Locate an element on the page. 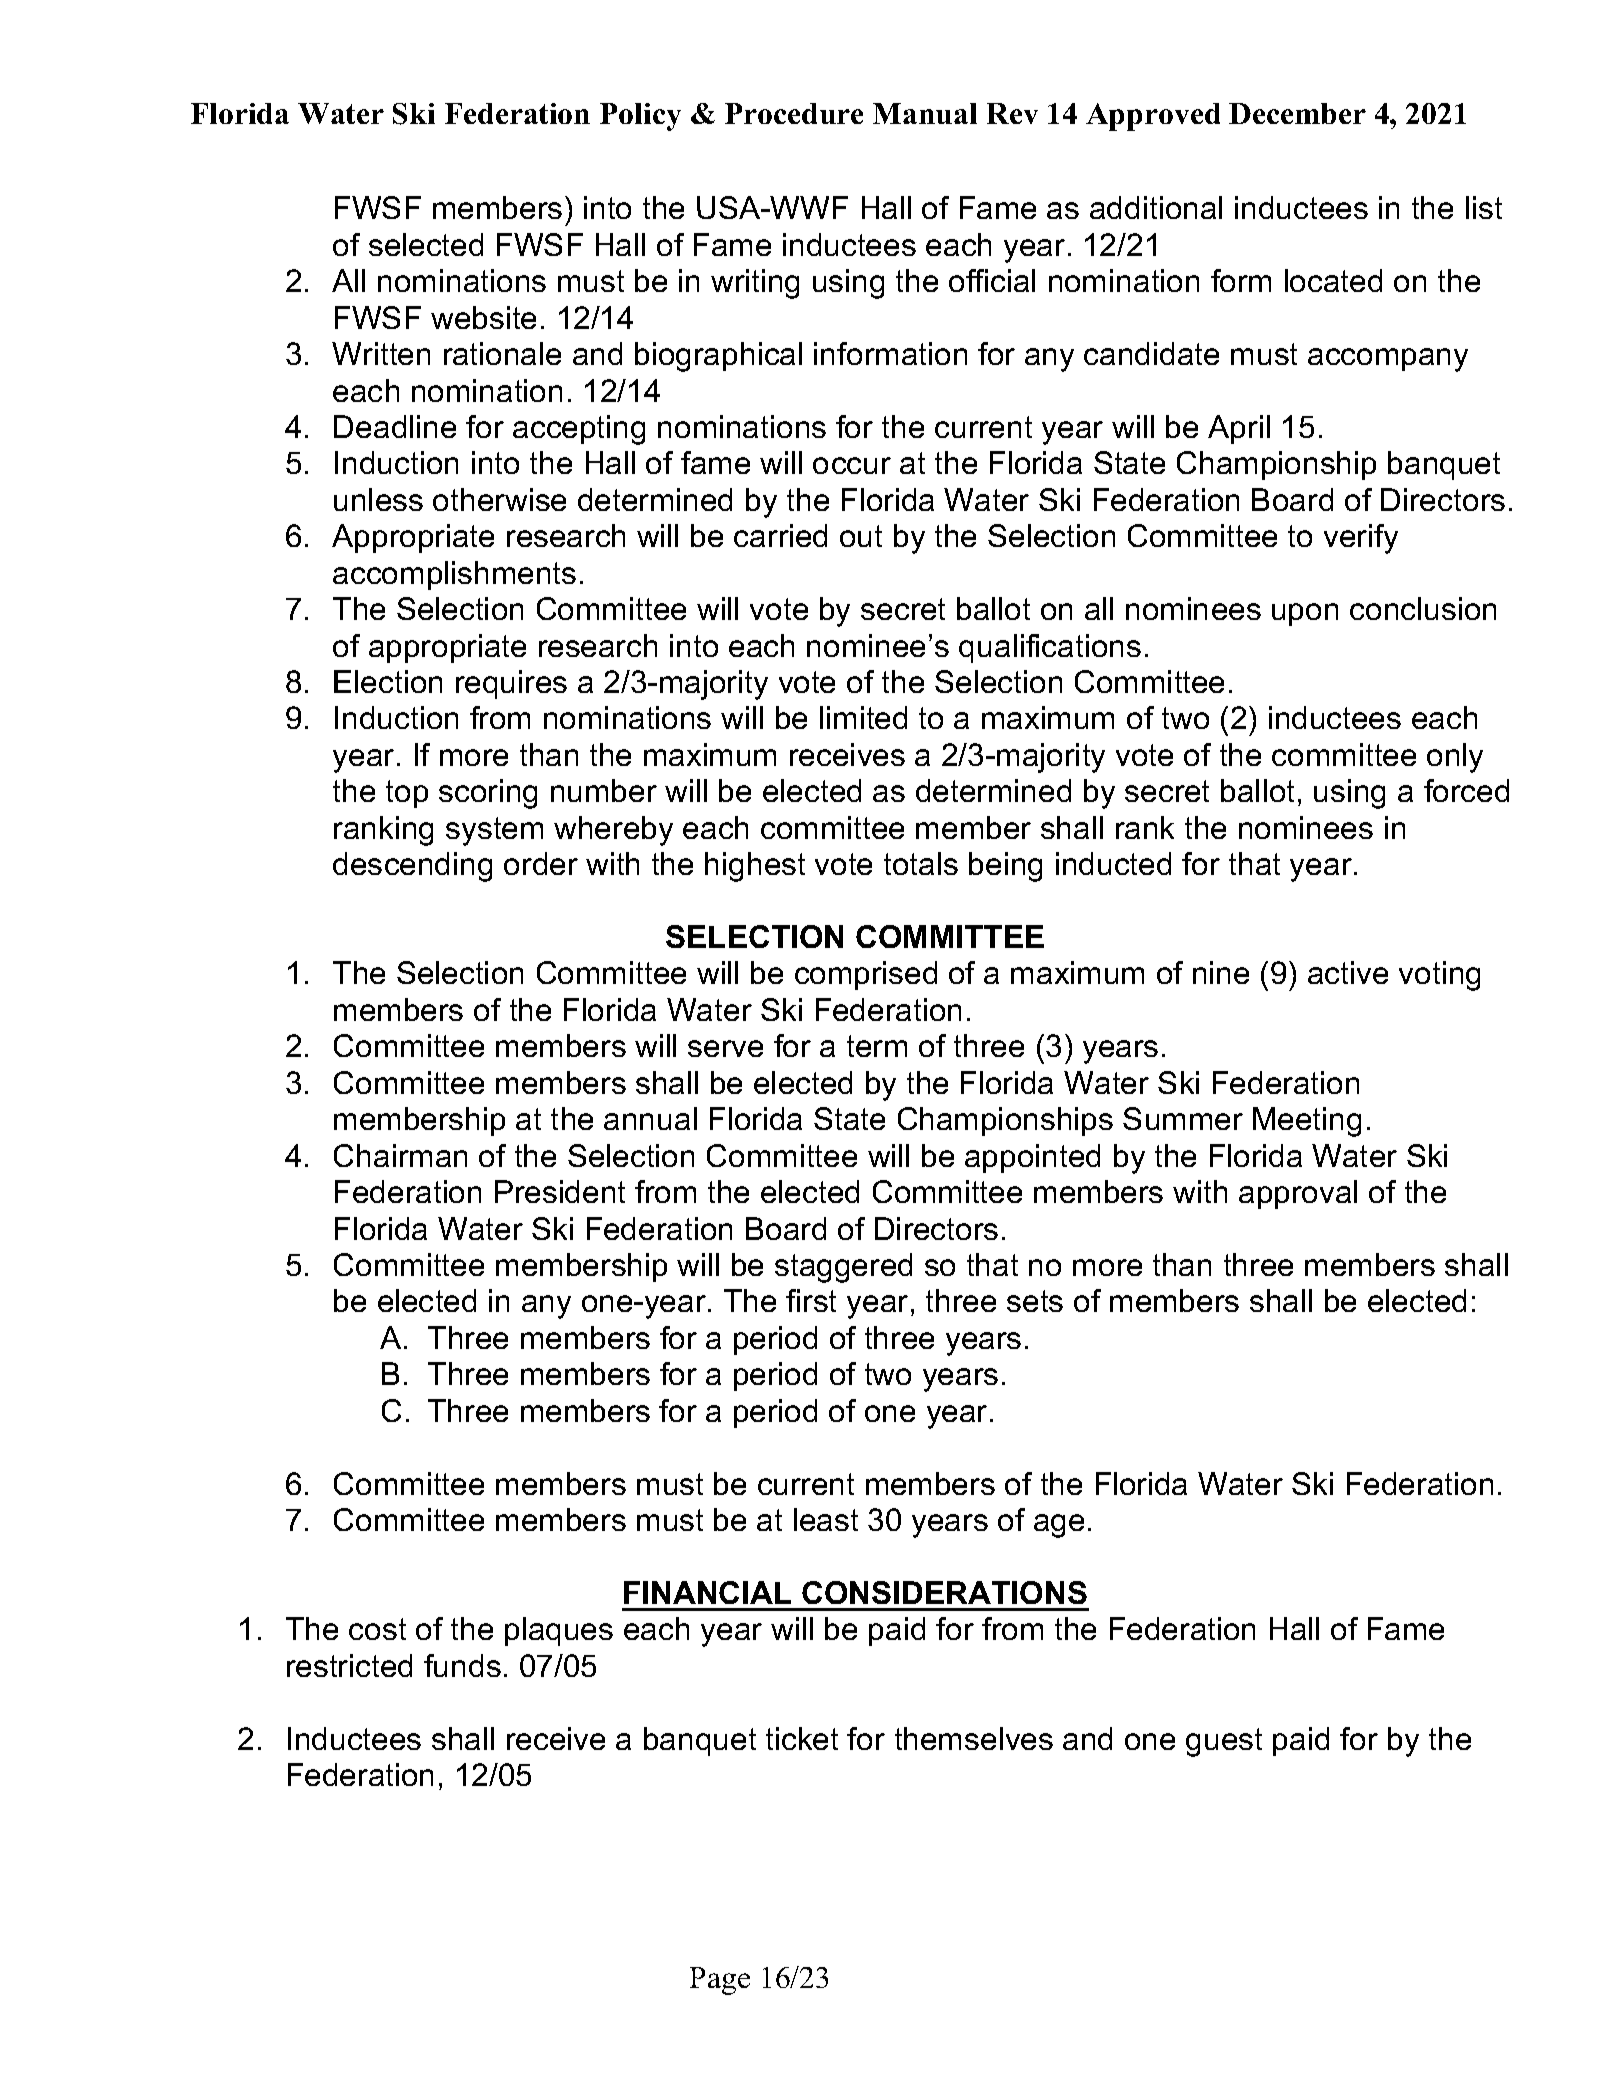 This image has width=1616, height=2091. Manual is located at coordinates (925, 113).
